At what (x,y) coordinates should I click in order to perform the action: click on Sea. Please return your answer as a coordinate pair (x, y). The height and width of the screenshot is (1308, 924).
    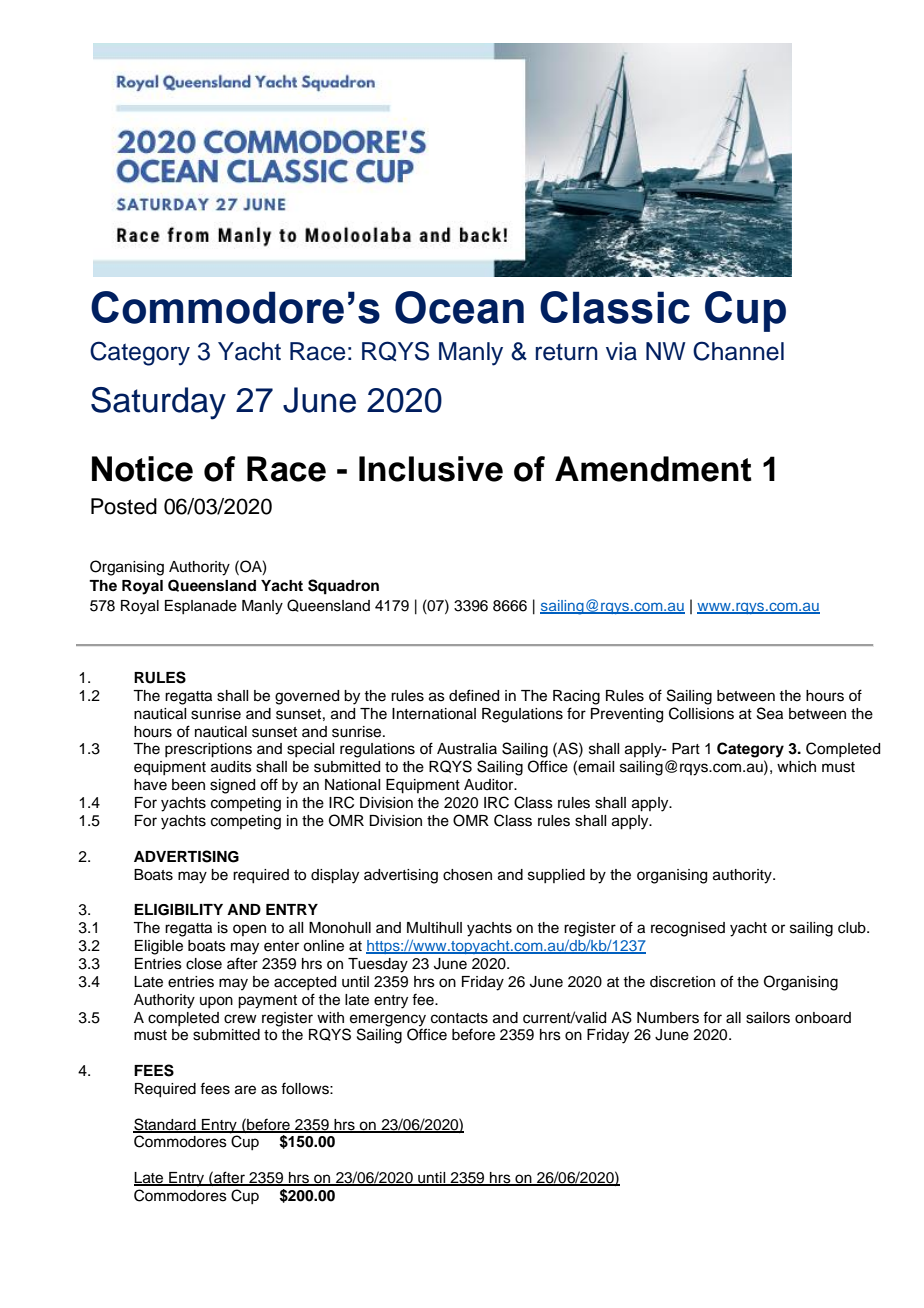
    Looking at the image, I should click on (770, 713).
